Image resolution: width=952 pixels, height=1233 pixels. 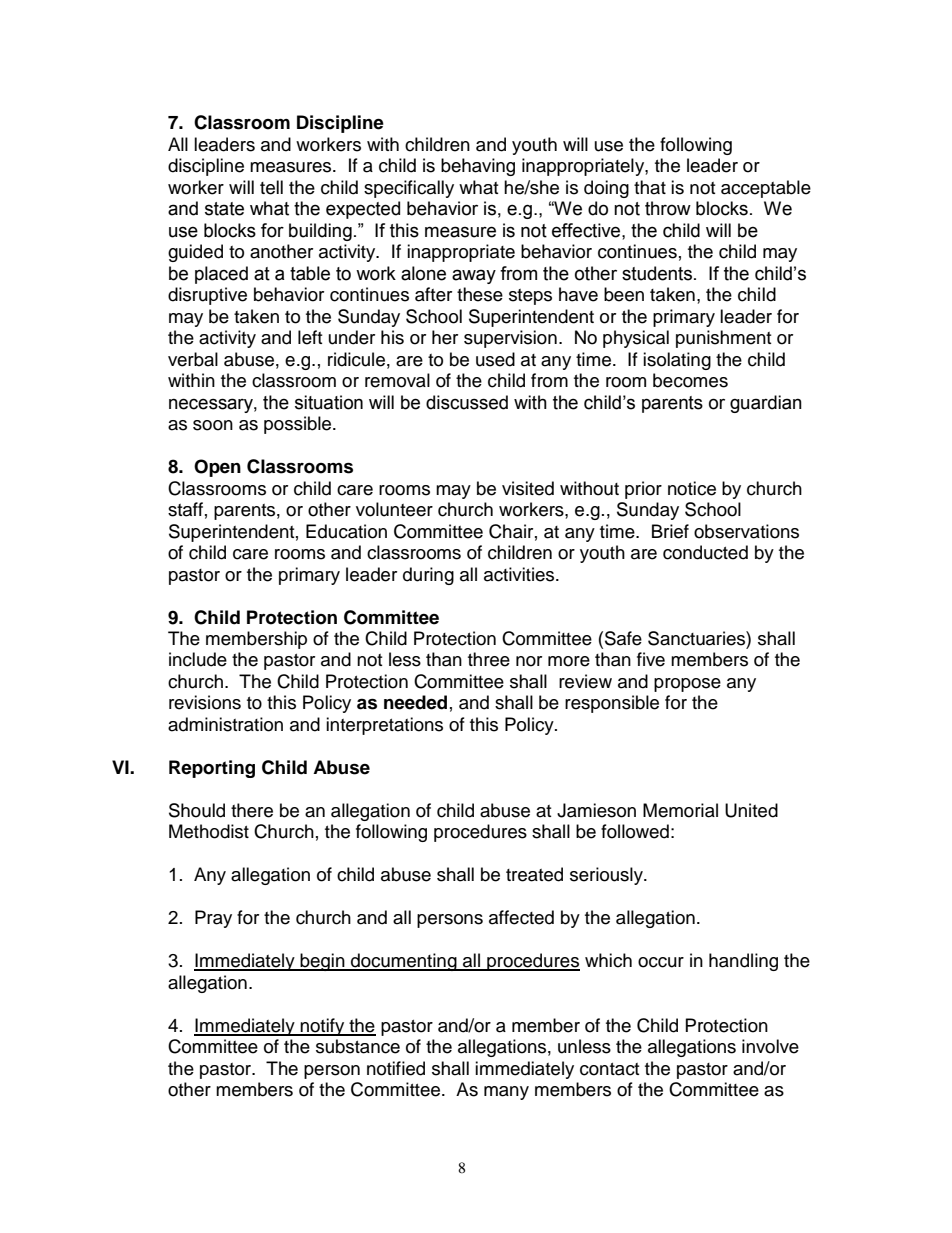 What do you see at coordinates (198, 659) in the image?
I see `include` at bounding box center [198, 659].
